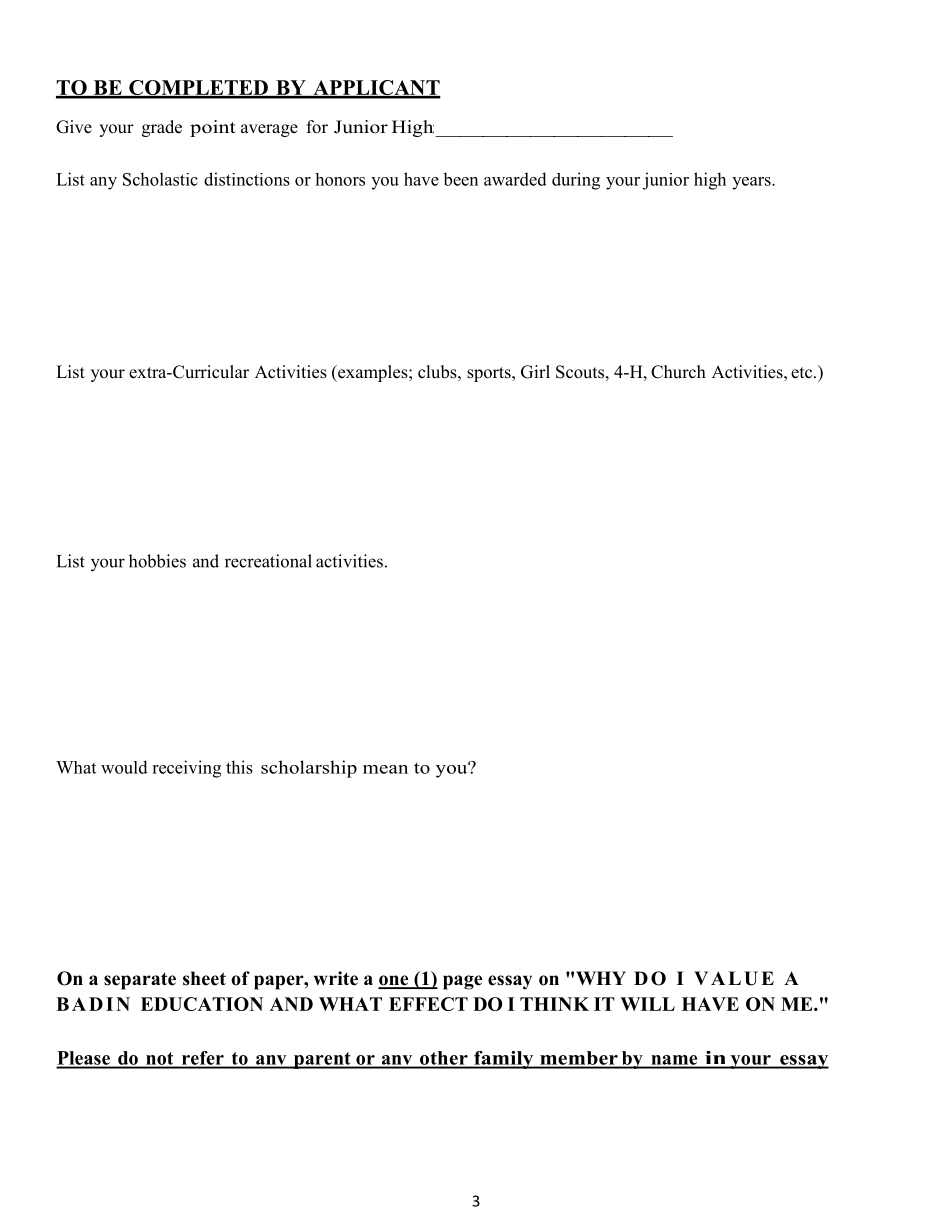  Describe the element at coordinates (385, 769) in the screenshot. I see `mean` at that location.
